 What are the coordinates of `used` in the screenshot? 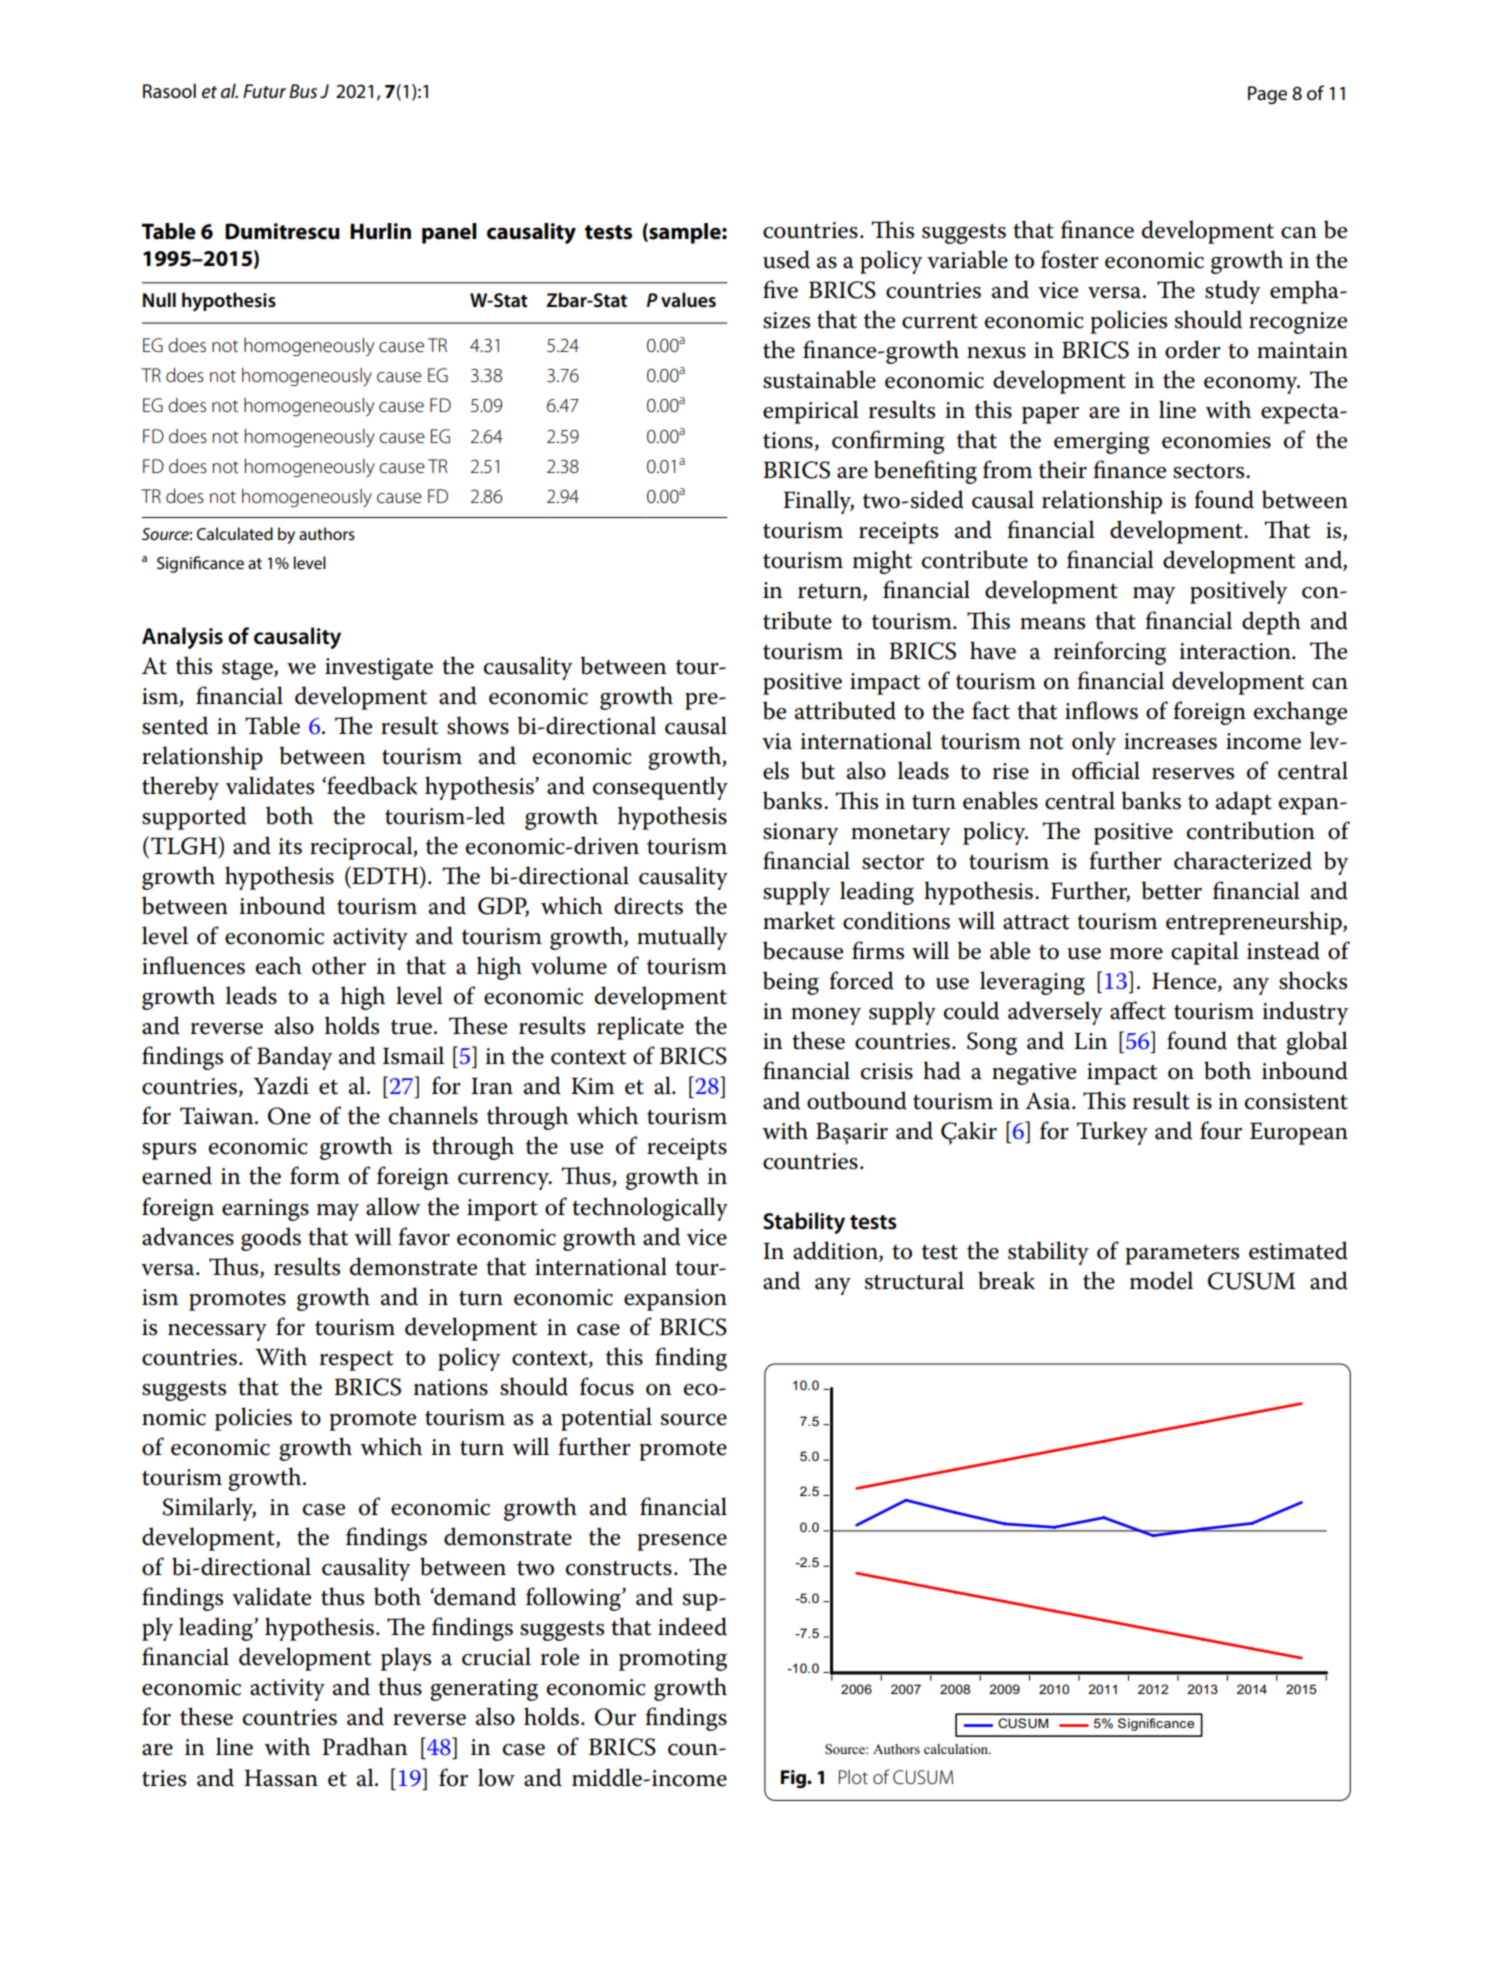 It's located at (786, 259).
